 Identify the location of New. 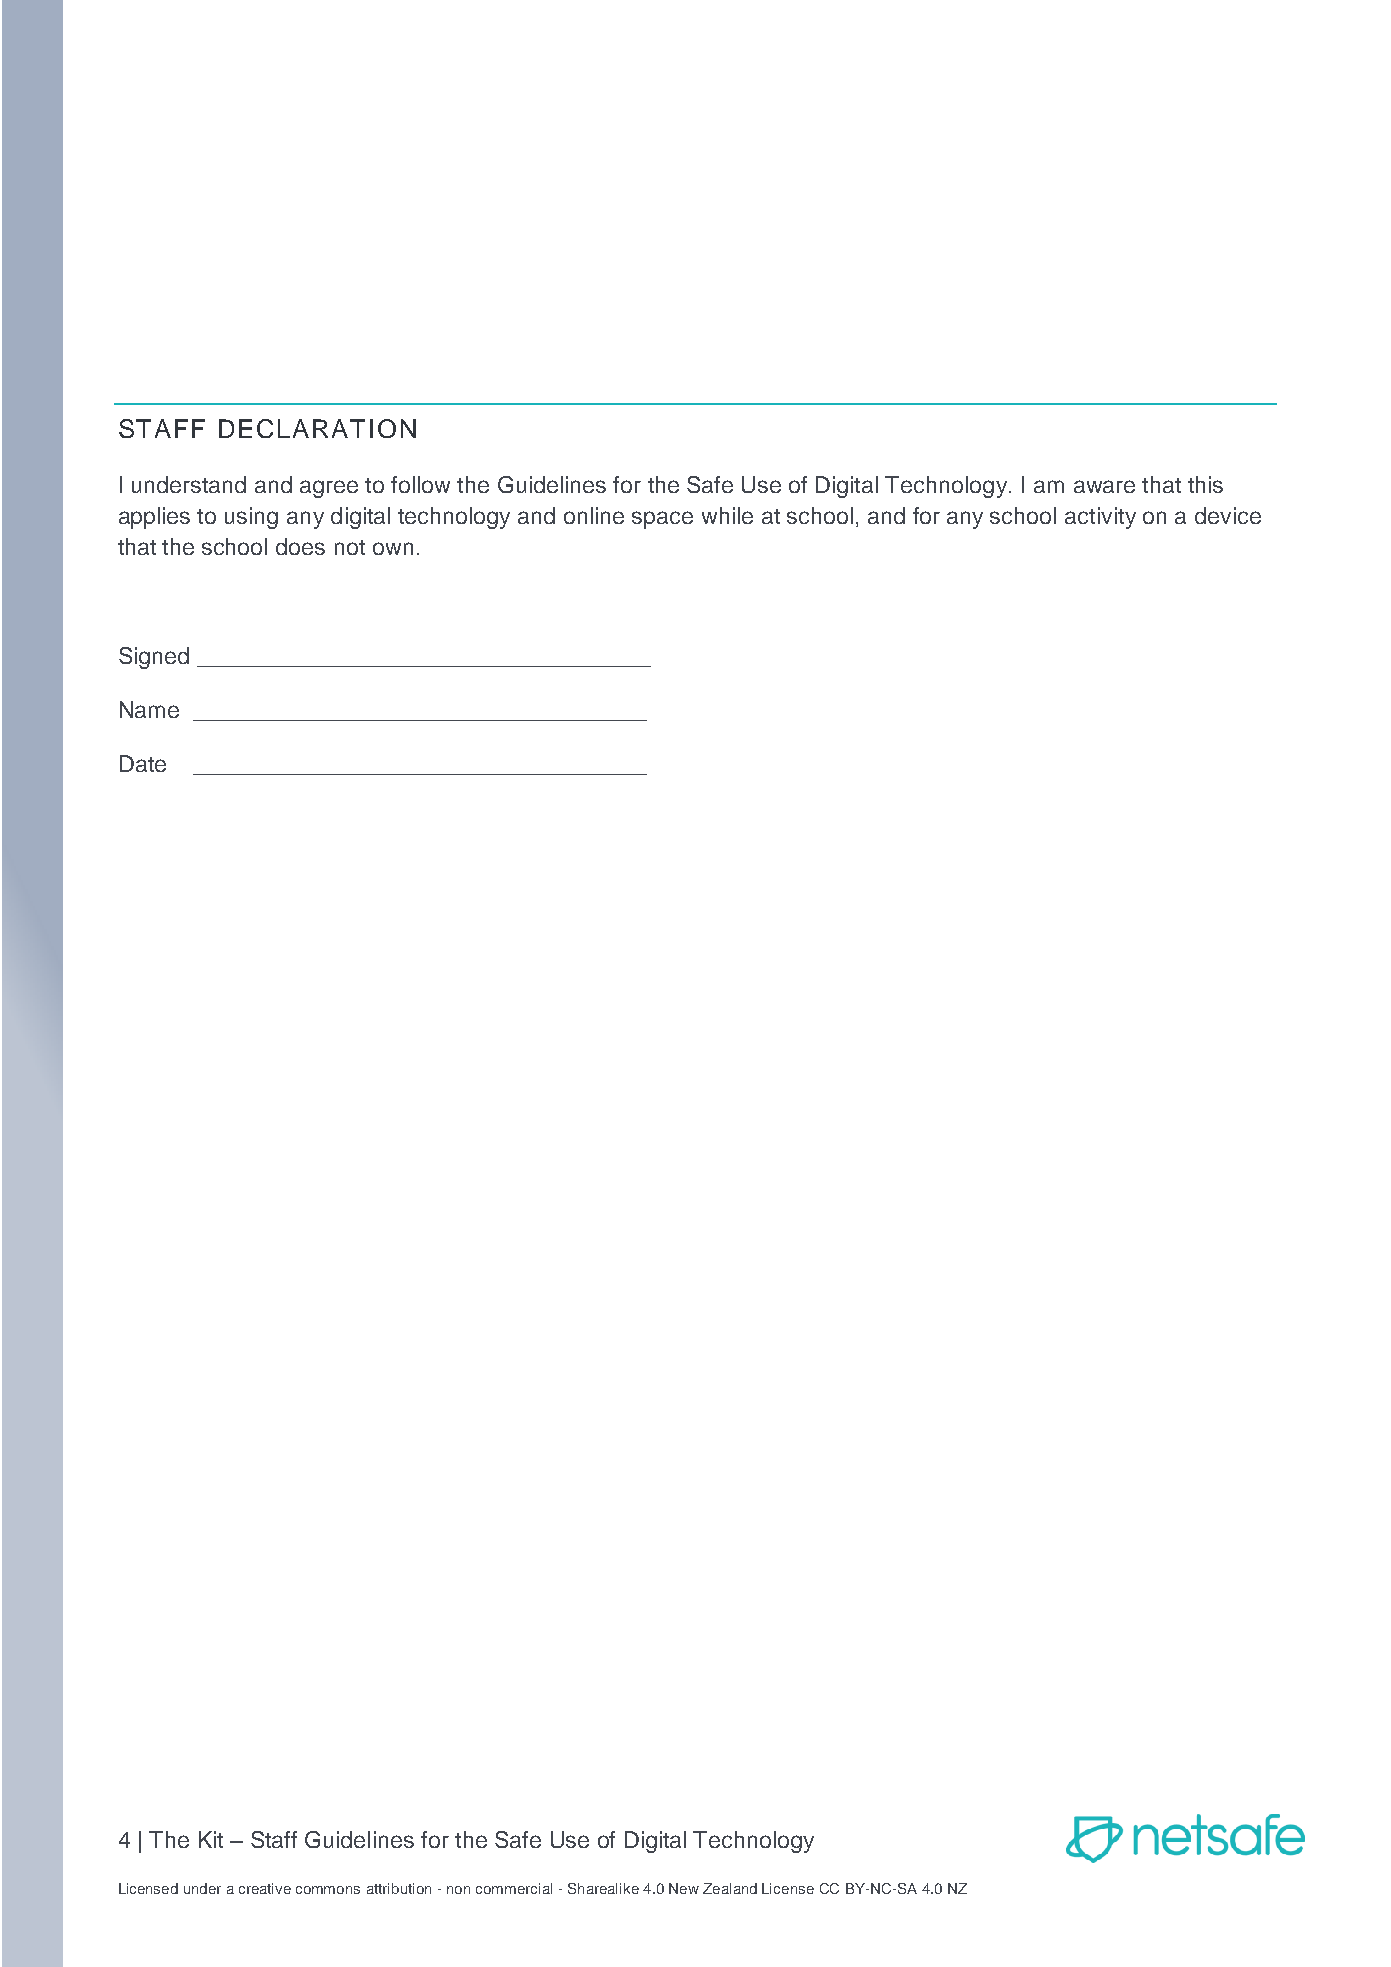
(684, 1888).
